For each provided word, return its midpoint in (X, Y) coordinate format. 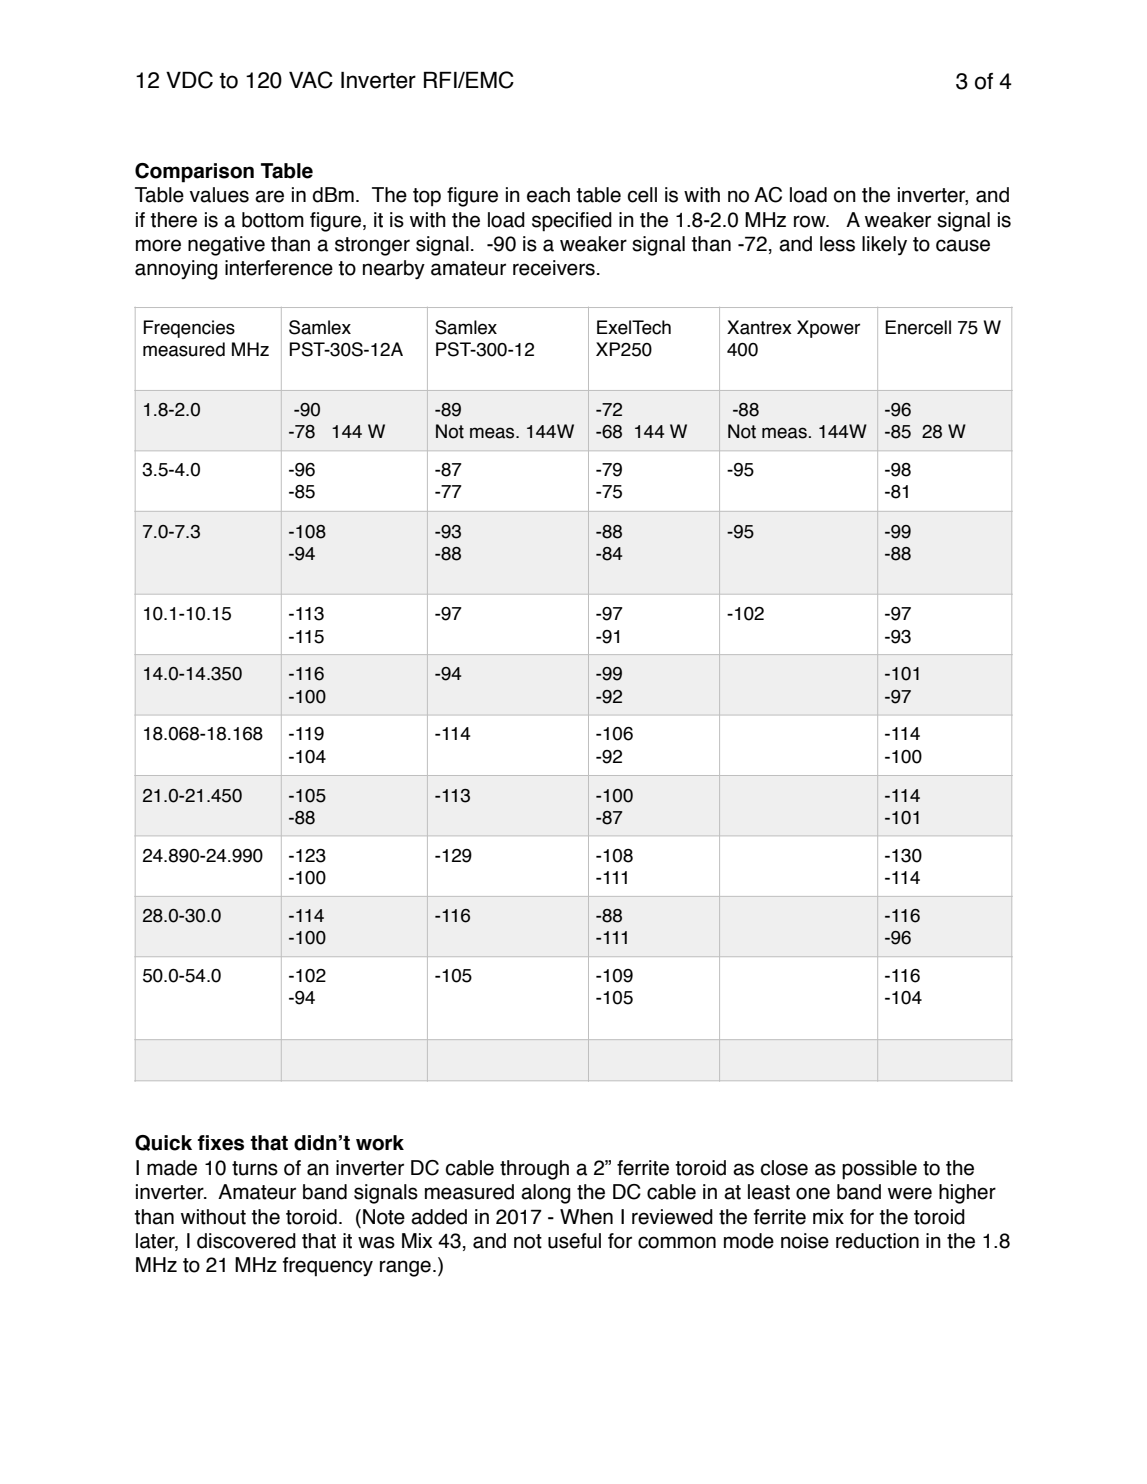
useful (574, 1241)
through (534, 1170)
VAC (311, 80)
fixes (221, 1143)
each (548, 195)
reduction (877, 1241)
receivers (554, 268)
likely (884, 245)
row (811, 221)
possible (879, 1170)
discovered (246, 1241)
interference (279, 268)
